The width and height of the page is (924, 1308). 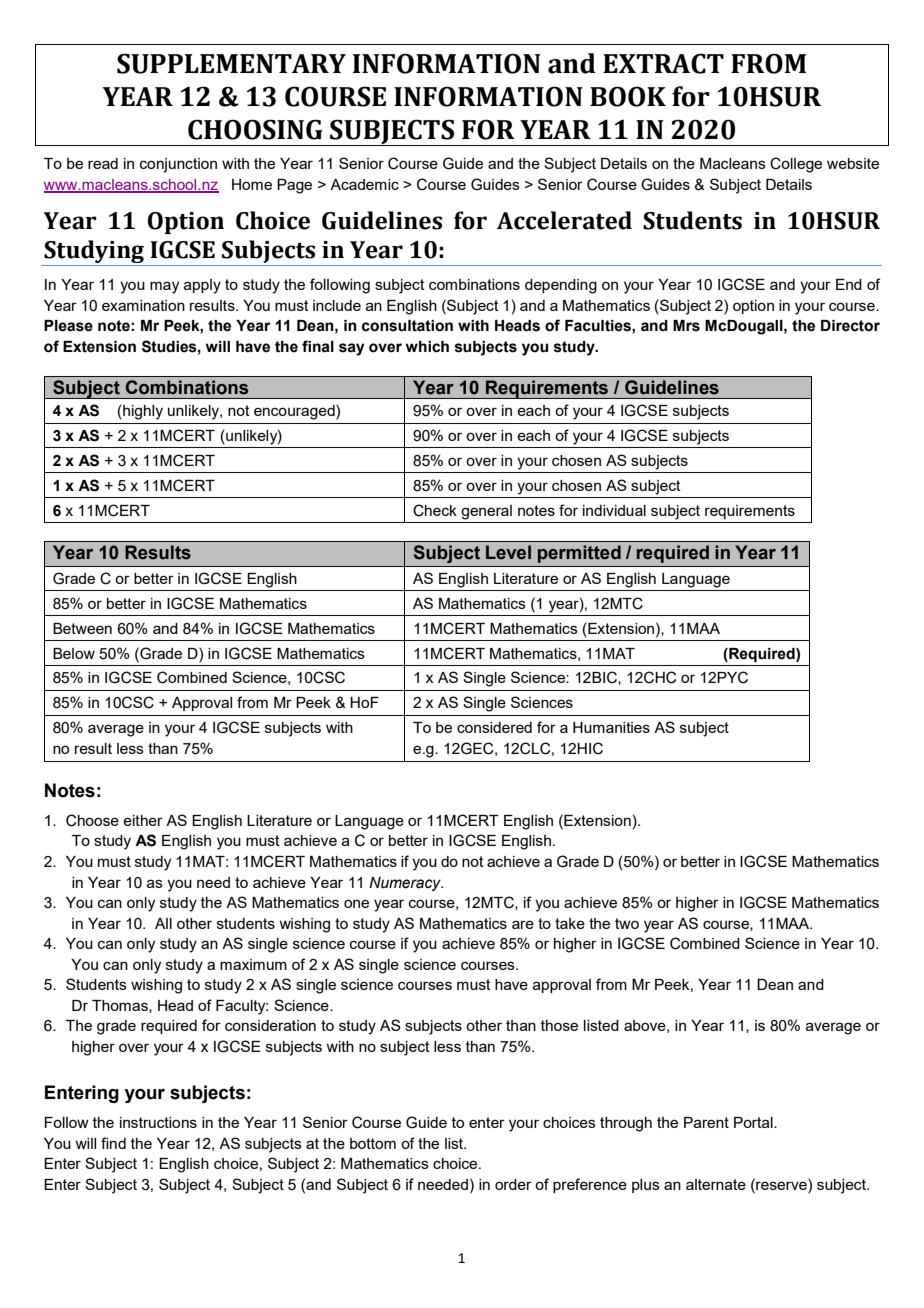 I want to click on Level, so click(x=508, y=552).
